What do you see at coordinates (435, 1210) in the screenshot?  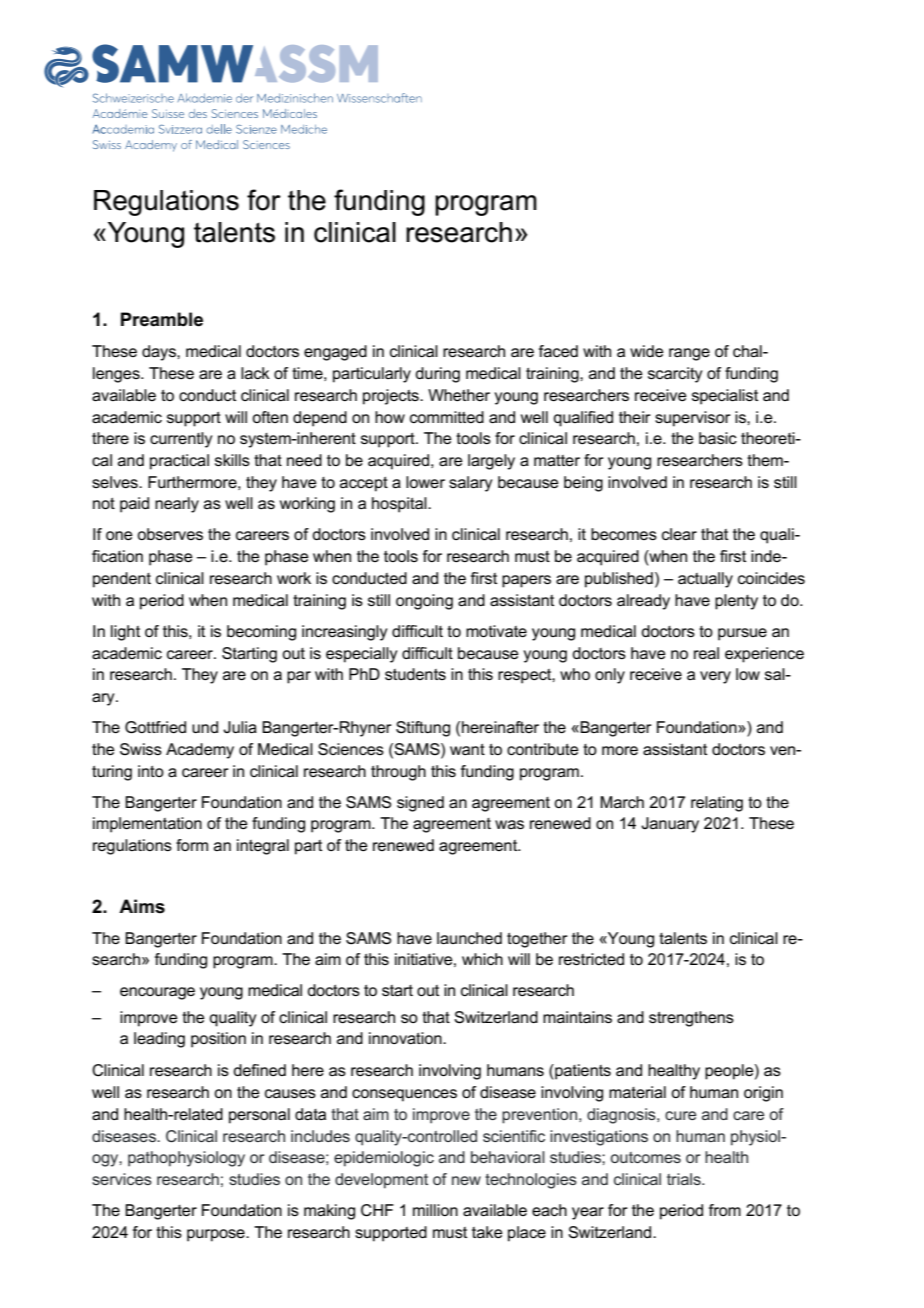 I see `million` at bounding box center [435, 1210].
